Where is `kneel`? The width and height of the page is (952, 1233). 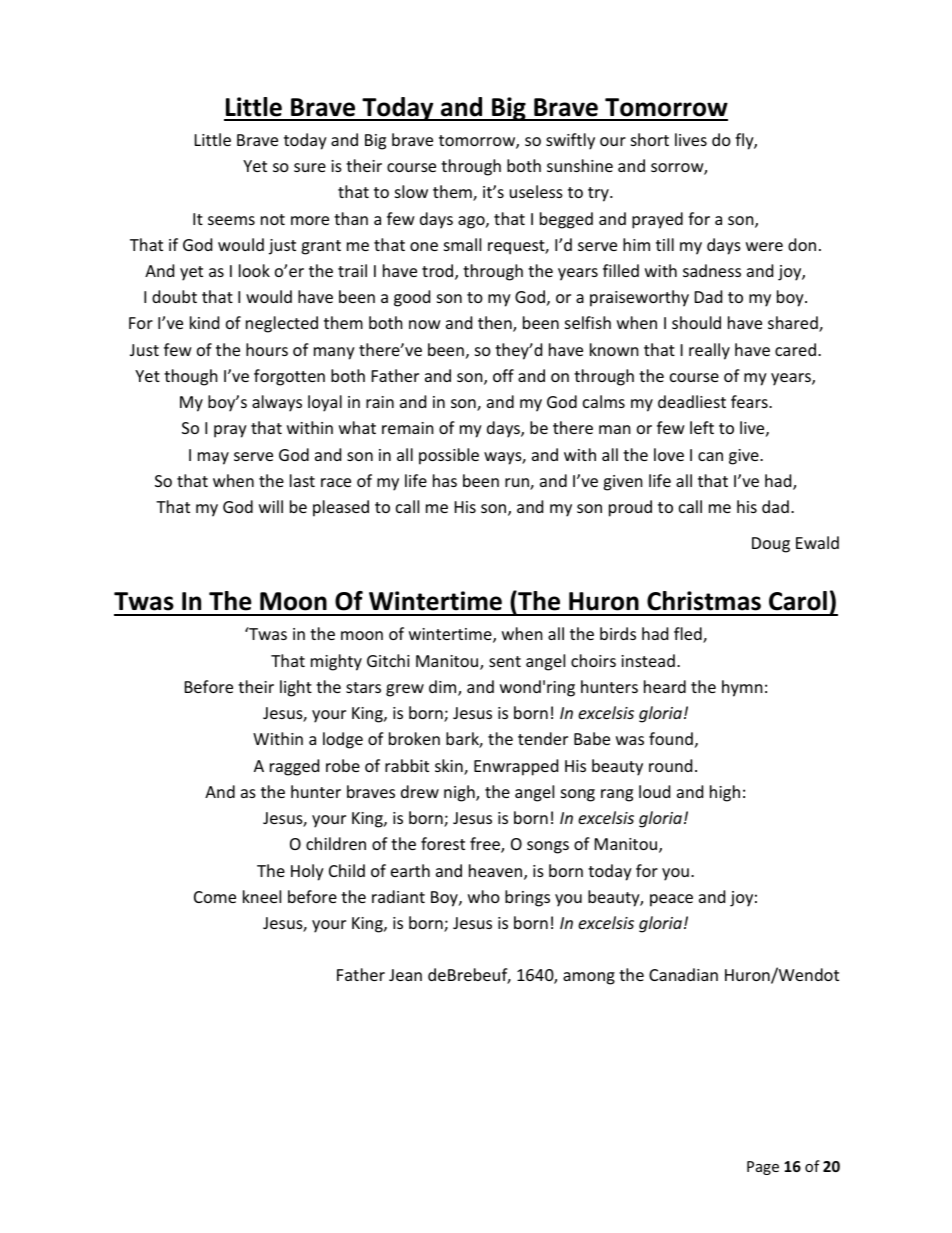 kneel is located at coordinates (262, 896).
